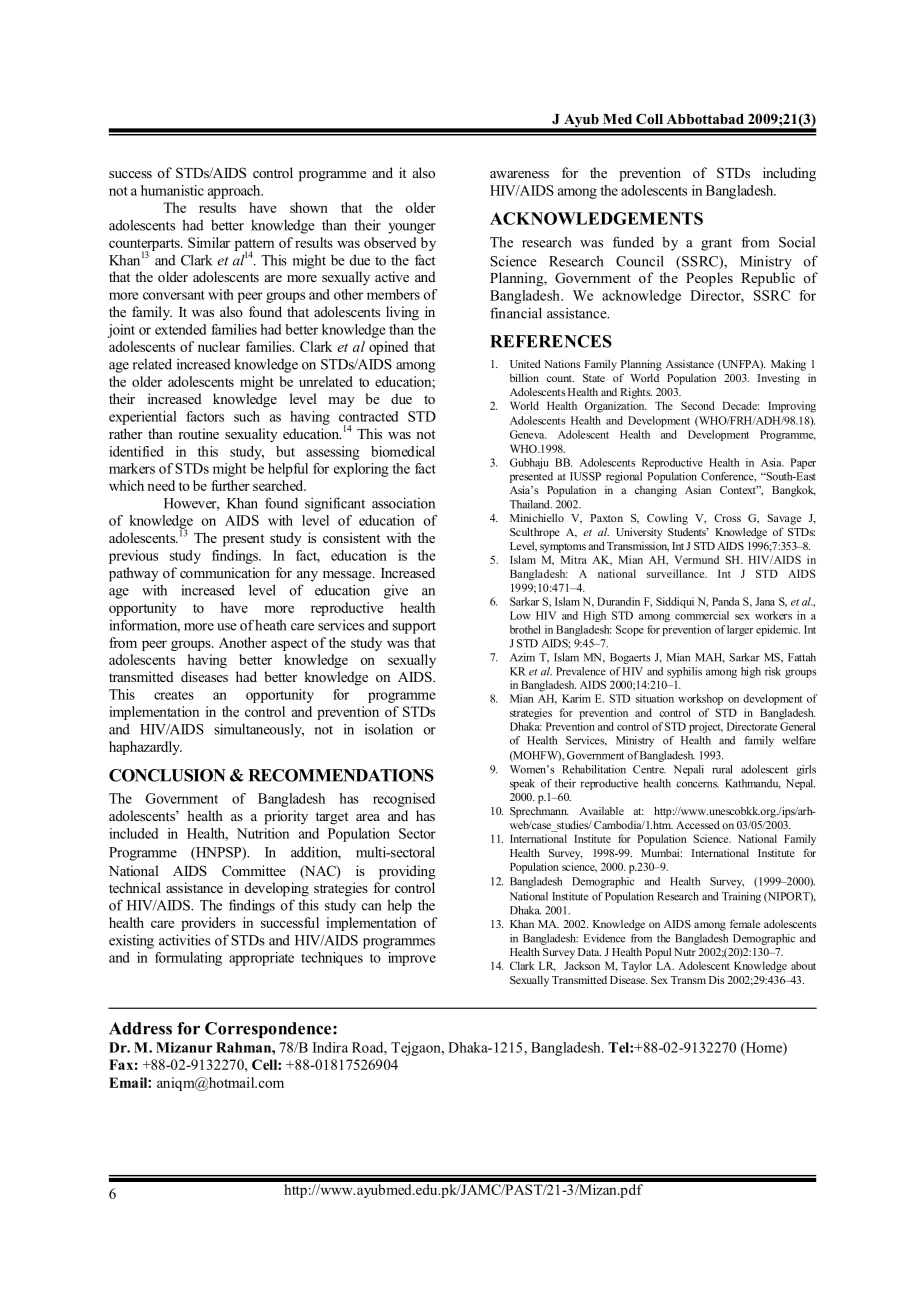  Describe the element at coordinates (725, 601) in the image. I see `Panda` at that location.
